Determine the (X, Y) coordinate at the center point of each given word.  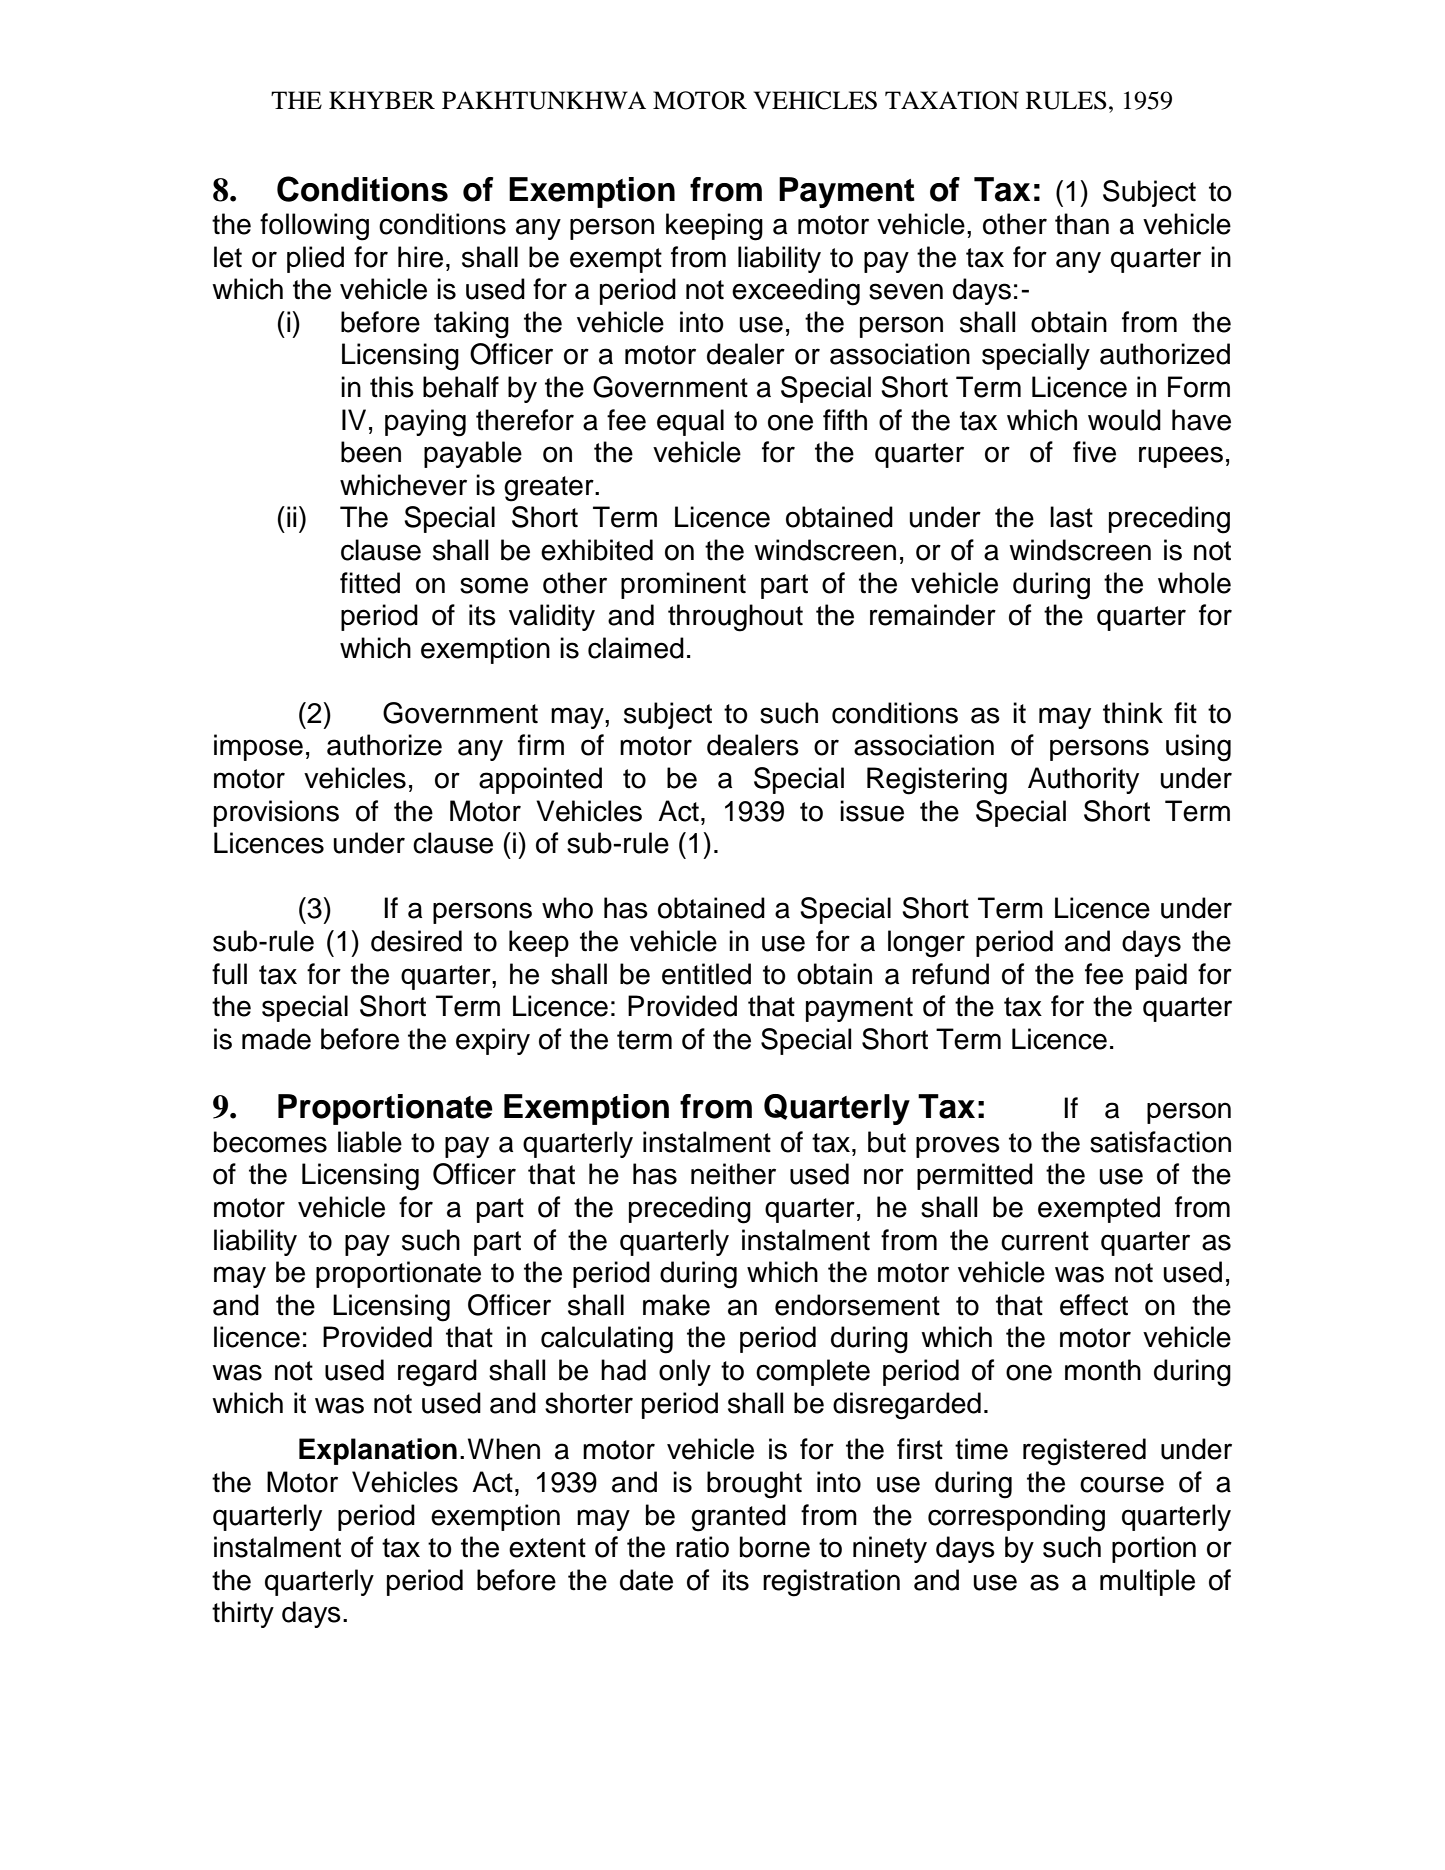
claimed (636, 648)
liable (370, 1142)
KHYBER (382, 100)
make (676, 1305)
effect (1094, 1305)
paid (1161, 976)
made (276, 1039)
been (371, 452)
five (1094, 452)
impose (258, 747)
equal (690, 422)
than (1082, 224)
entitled (706, 974)
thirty (243, 1614)
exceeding (796, 292)
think (1133, 713)
